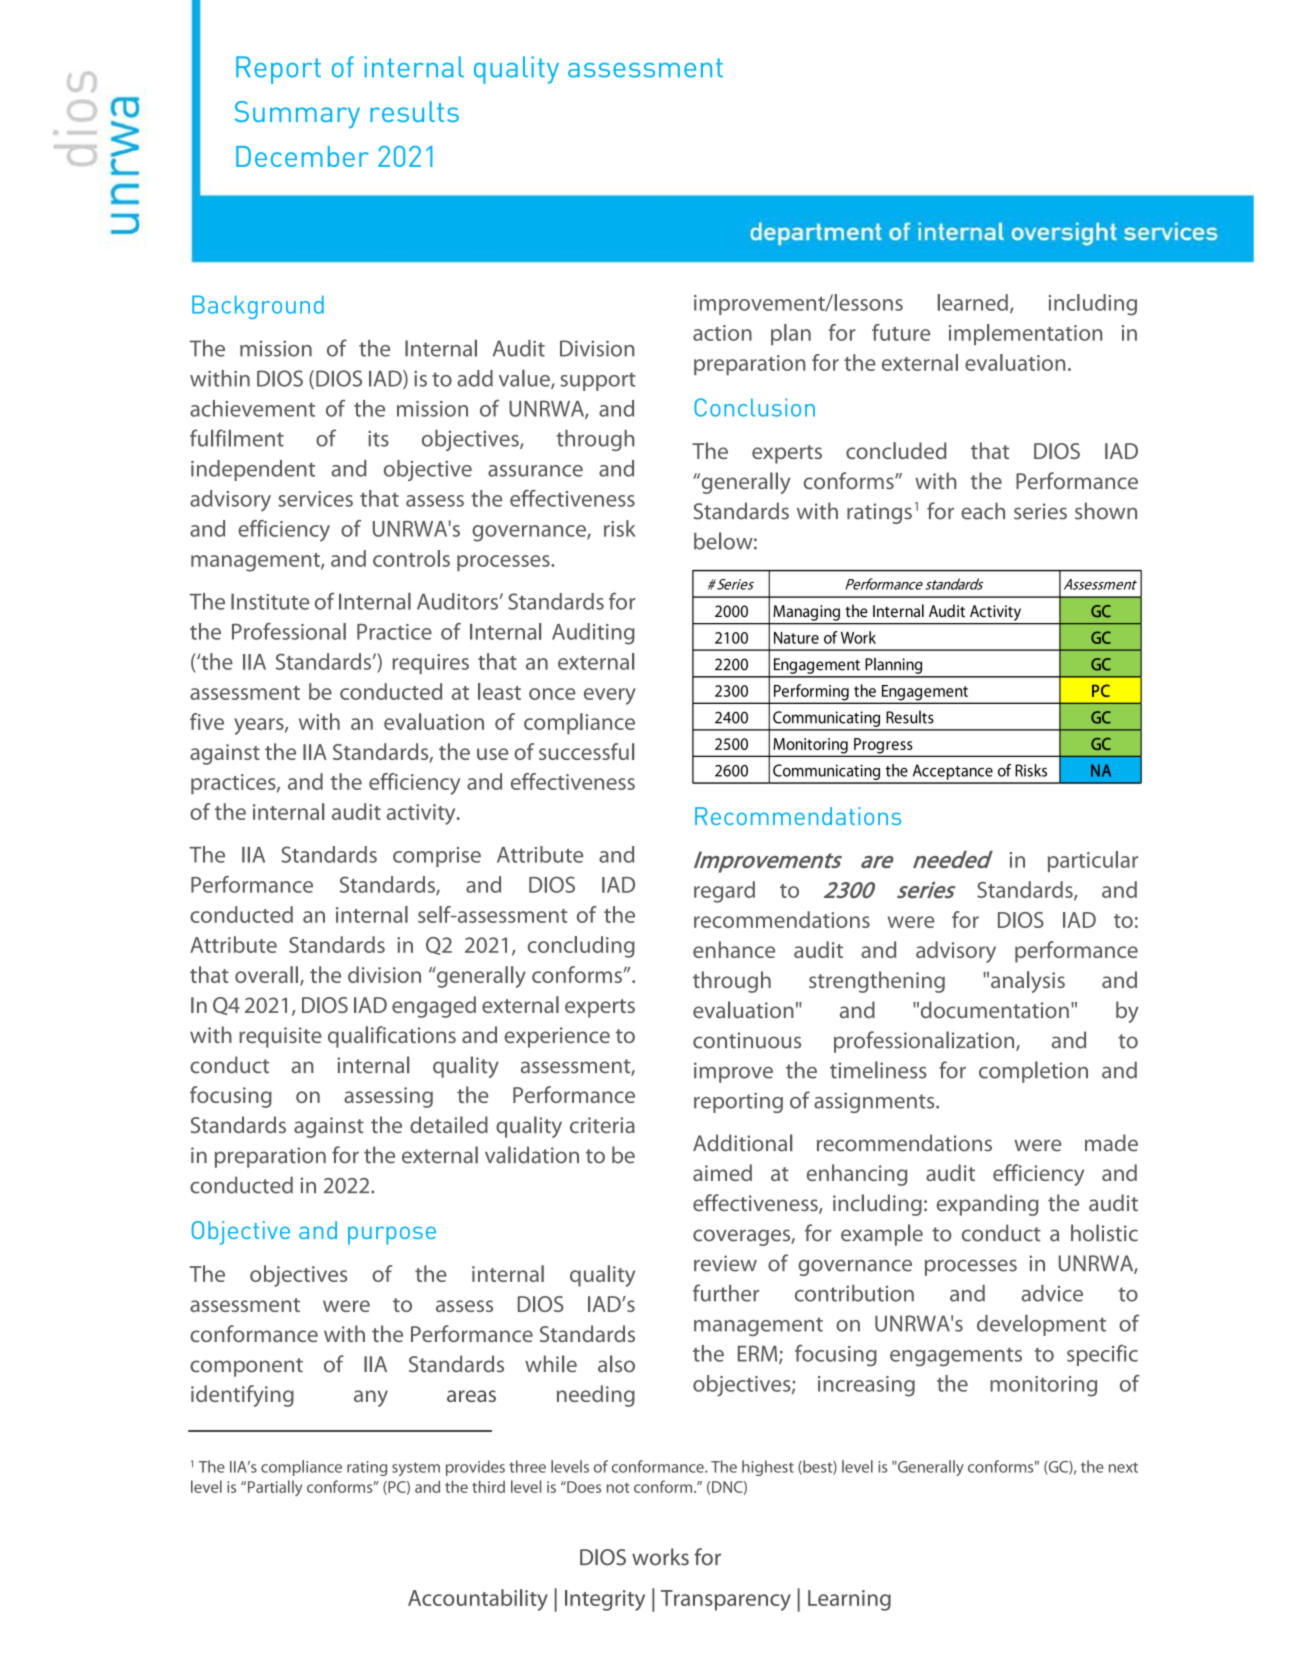  I want to click on regard, so click(724, 892).
